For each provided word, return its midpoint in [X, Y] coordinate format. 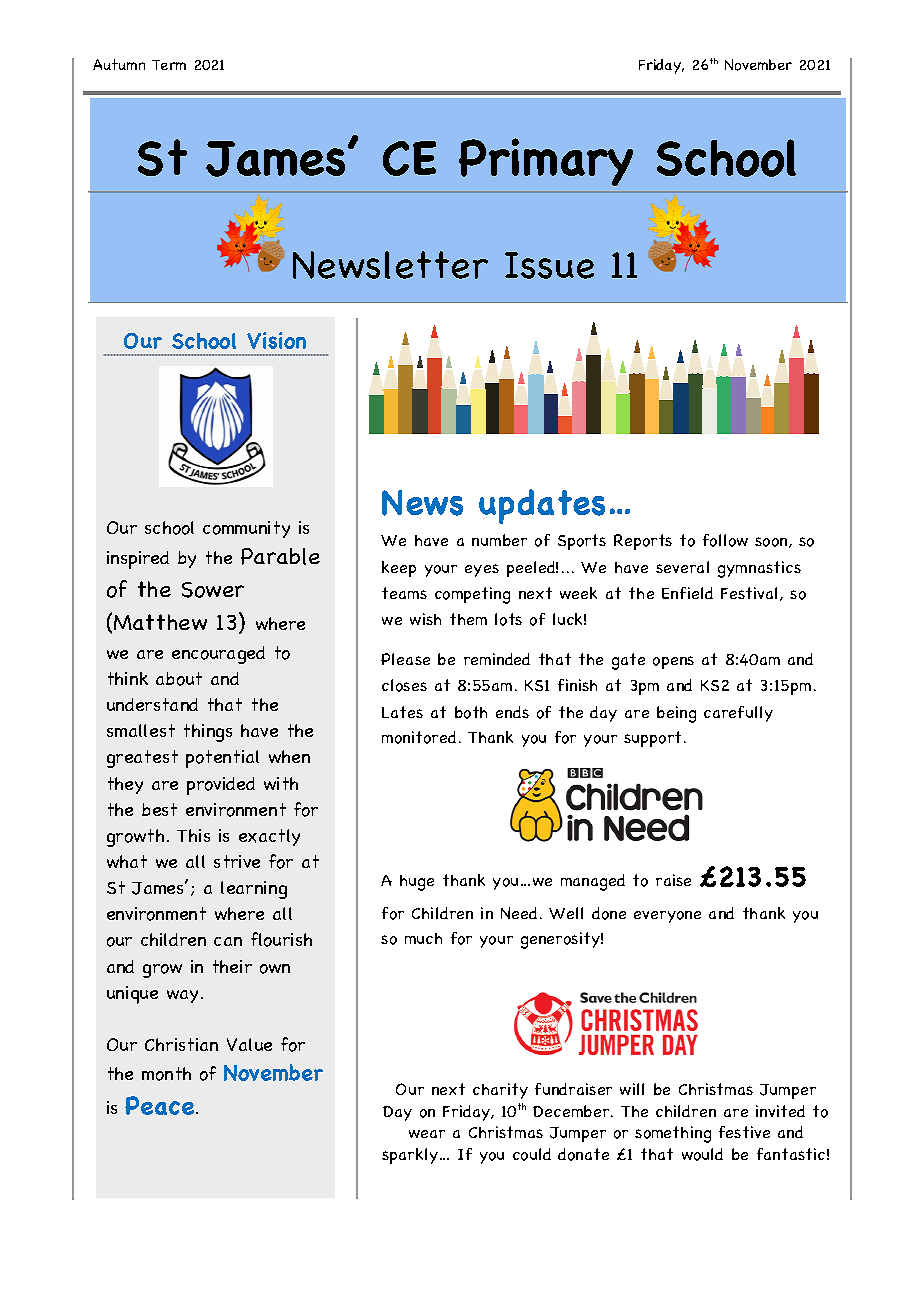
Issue [549, 265]
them [468, 619]
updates [542, 506]
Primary [546, 162]
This [193, 835]
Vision [276, 340]
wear [427, 1134]
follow [725, 540]
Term [169, 65]
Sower [213, 590]
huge [417, 883]
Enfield [687, 593]
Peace [161, 1105]
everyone [667, 917]
